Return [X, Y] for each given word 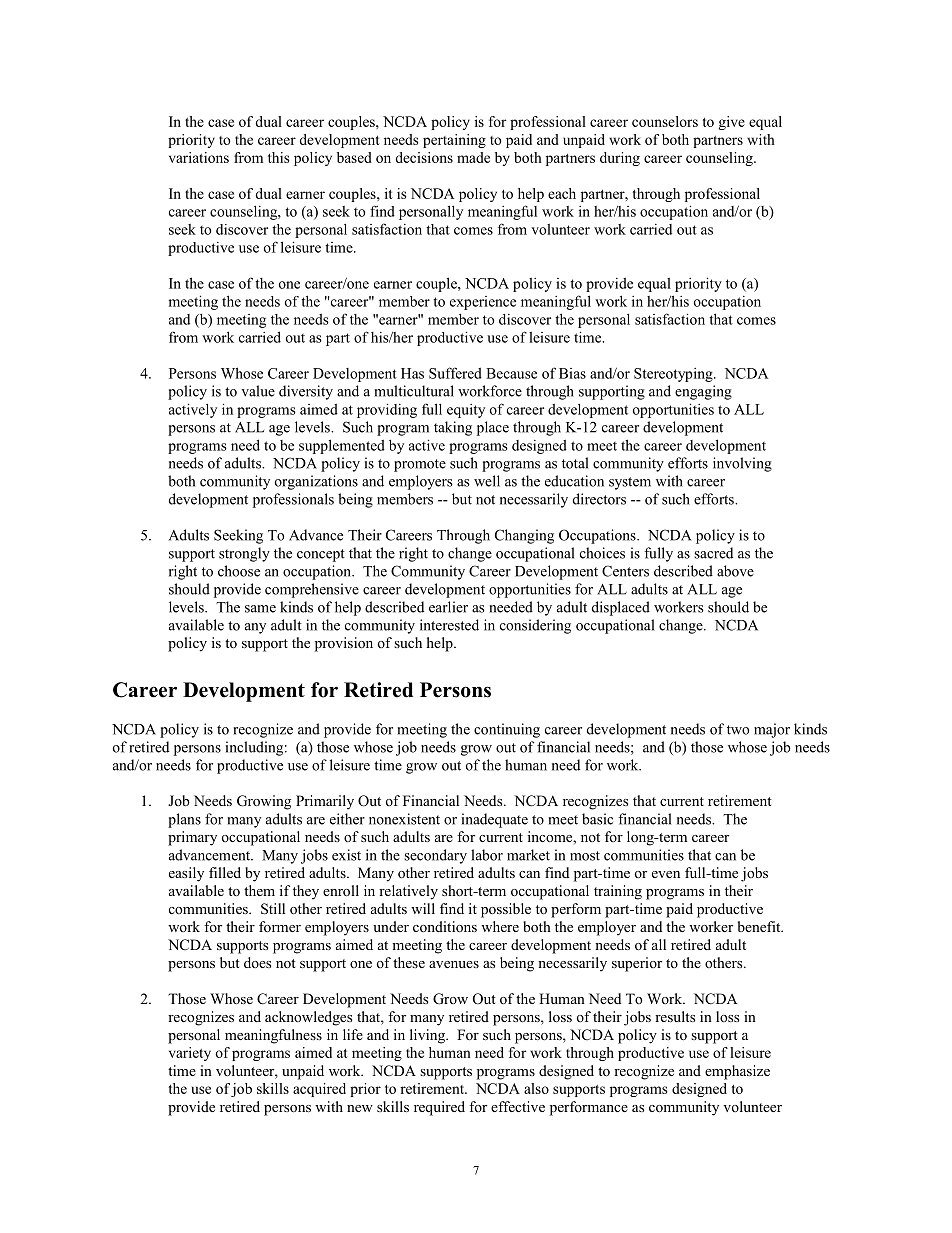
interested [449, 625]
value [258, 391]
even [666, 874]
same [260, 609]
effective [518, 1106]
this [278, 157]
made [473, 157]
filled [225, 872]
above [735, 571]
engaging [703, 392]
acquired [319, 1090]
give [731, 123]
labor [487, 855]
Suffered [455, 373]
